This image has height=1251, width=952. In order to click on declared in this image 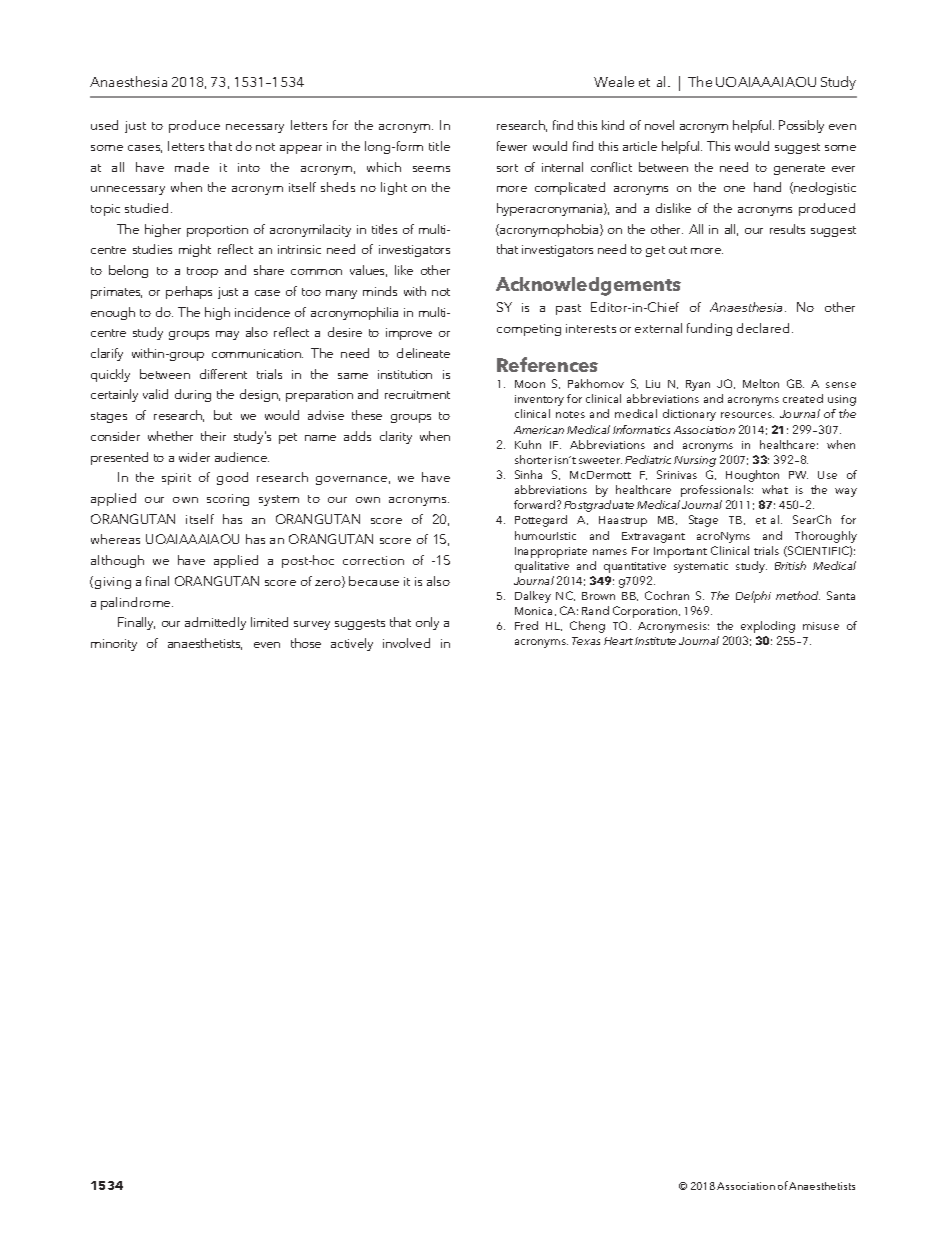, I will do `click(763, 328)`.
